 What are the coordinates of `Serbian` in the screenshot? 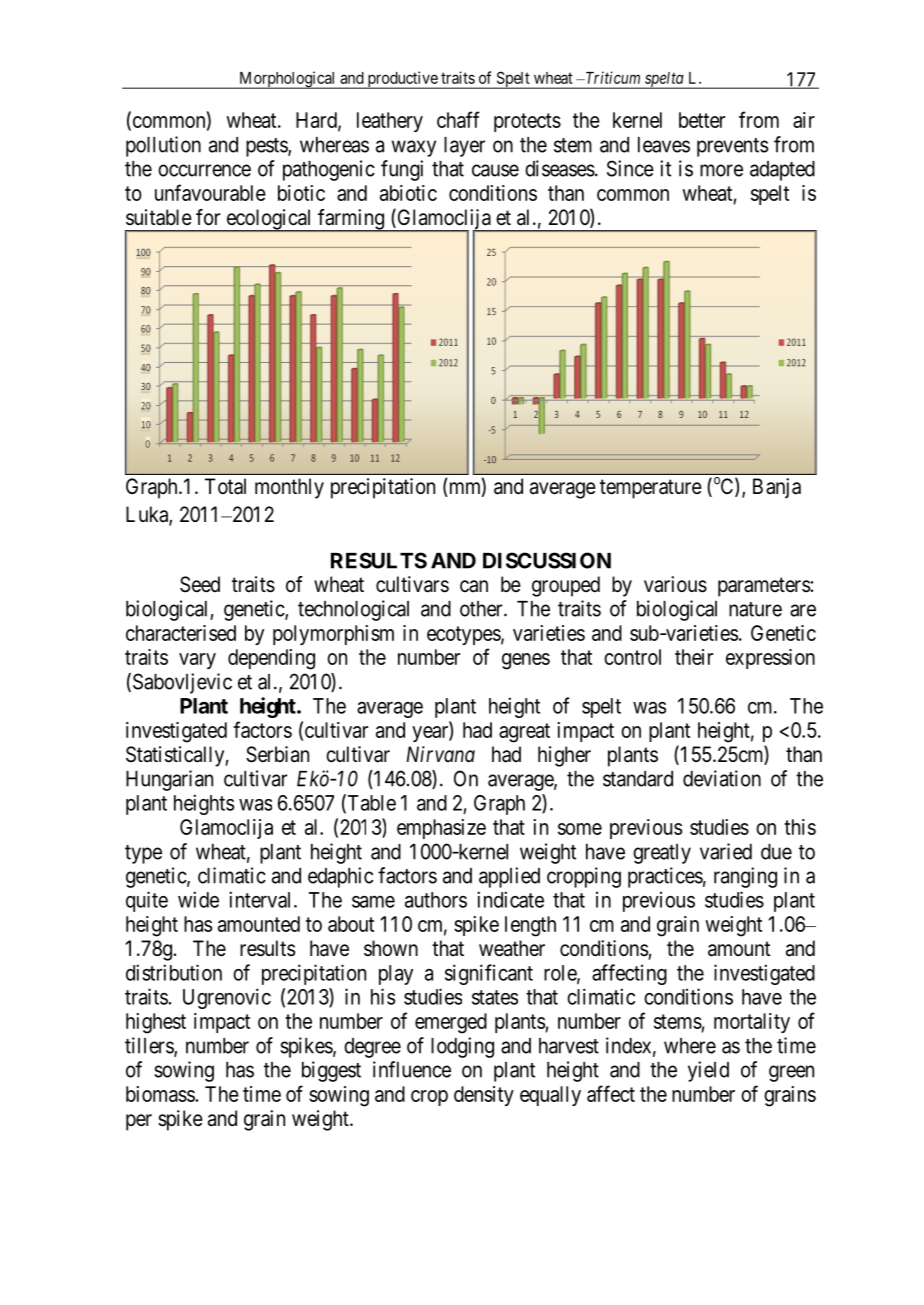 It's located at (277, 754).
